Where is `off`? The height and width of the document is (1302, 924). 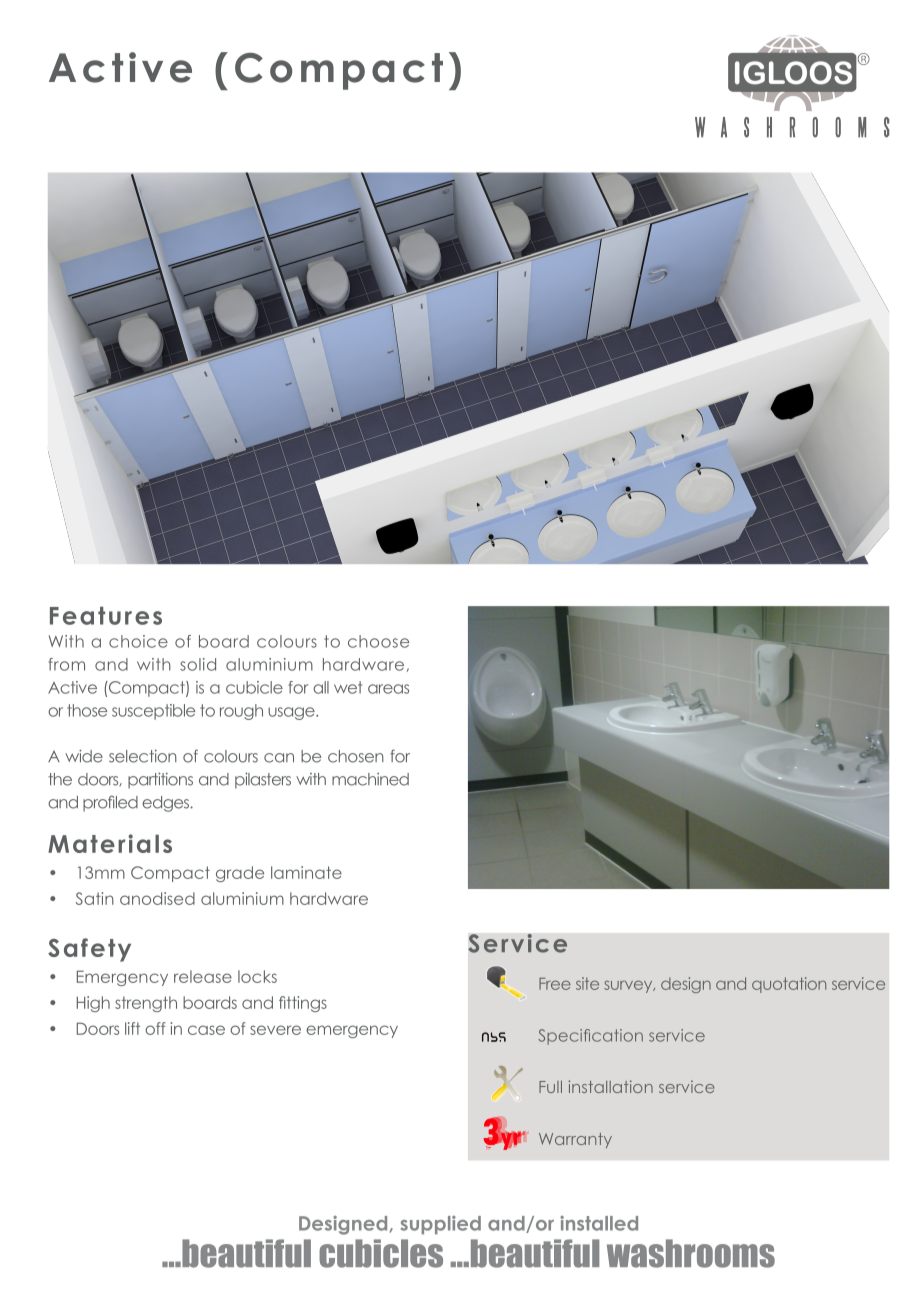 off is located at coordinates (155, 1028).
